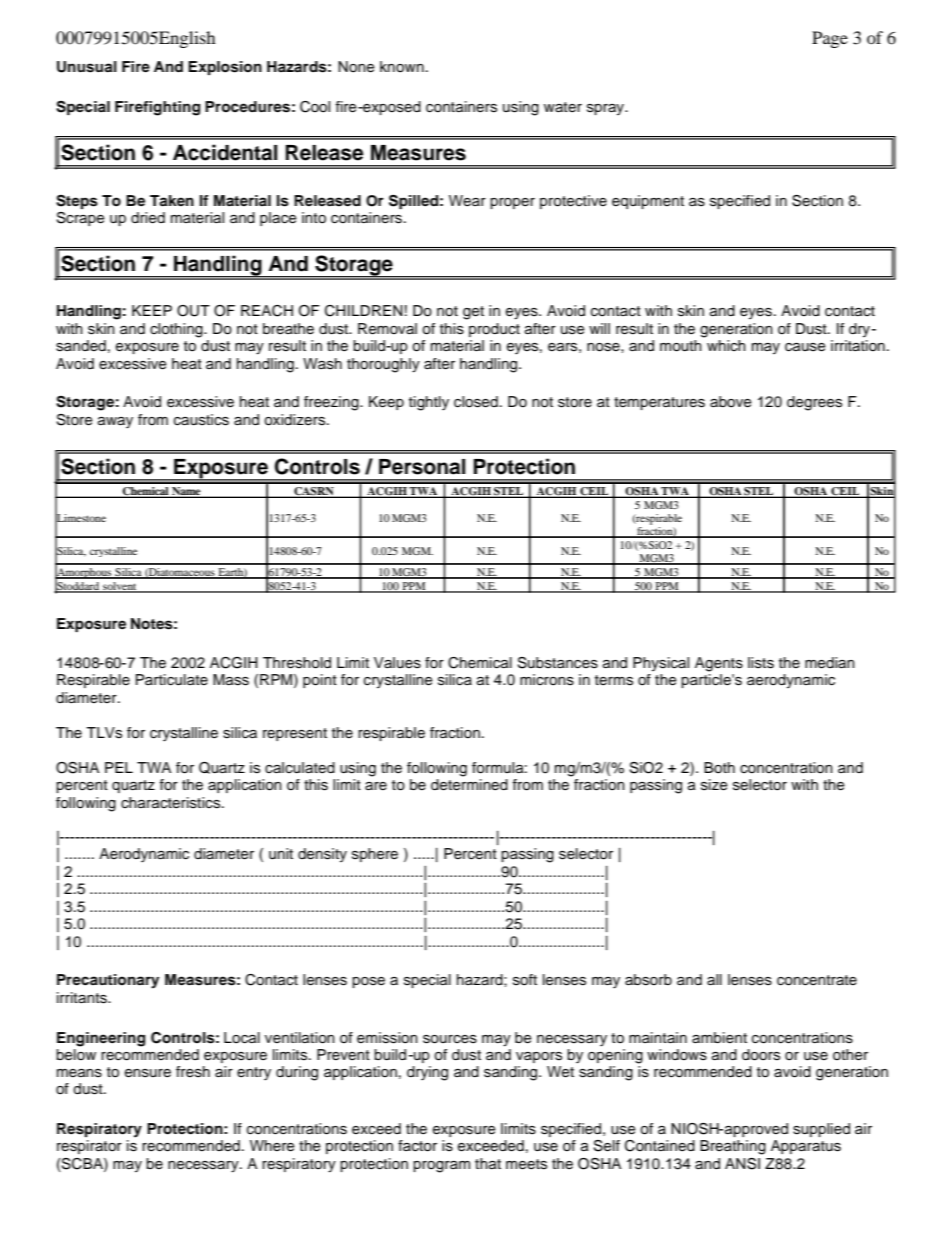 The height and width of the page is (1233, 952). What do you see at coordinates (731, 402) in the page?
I see `above` at bounding box center [731, 402].
